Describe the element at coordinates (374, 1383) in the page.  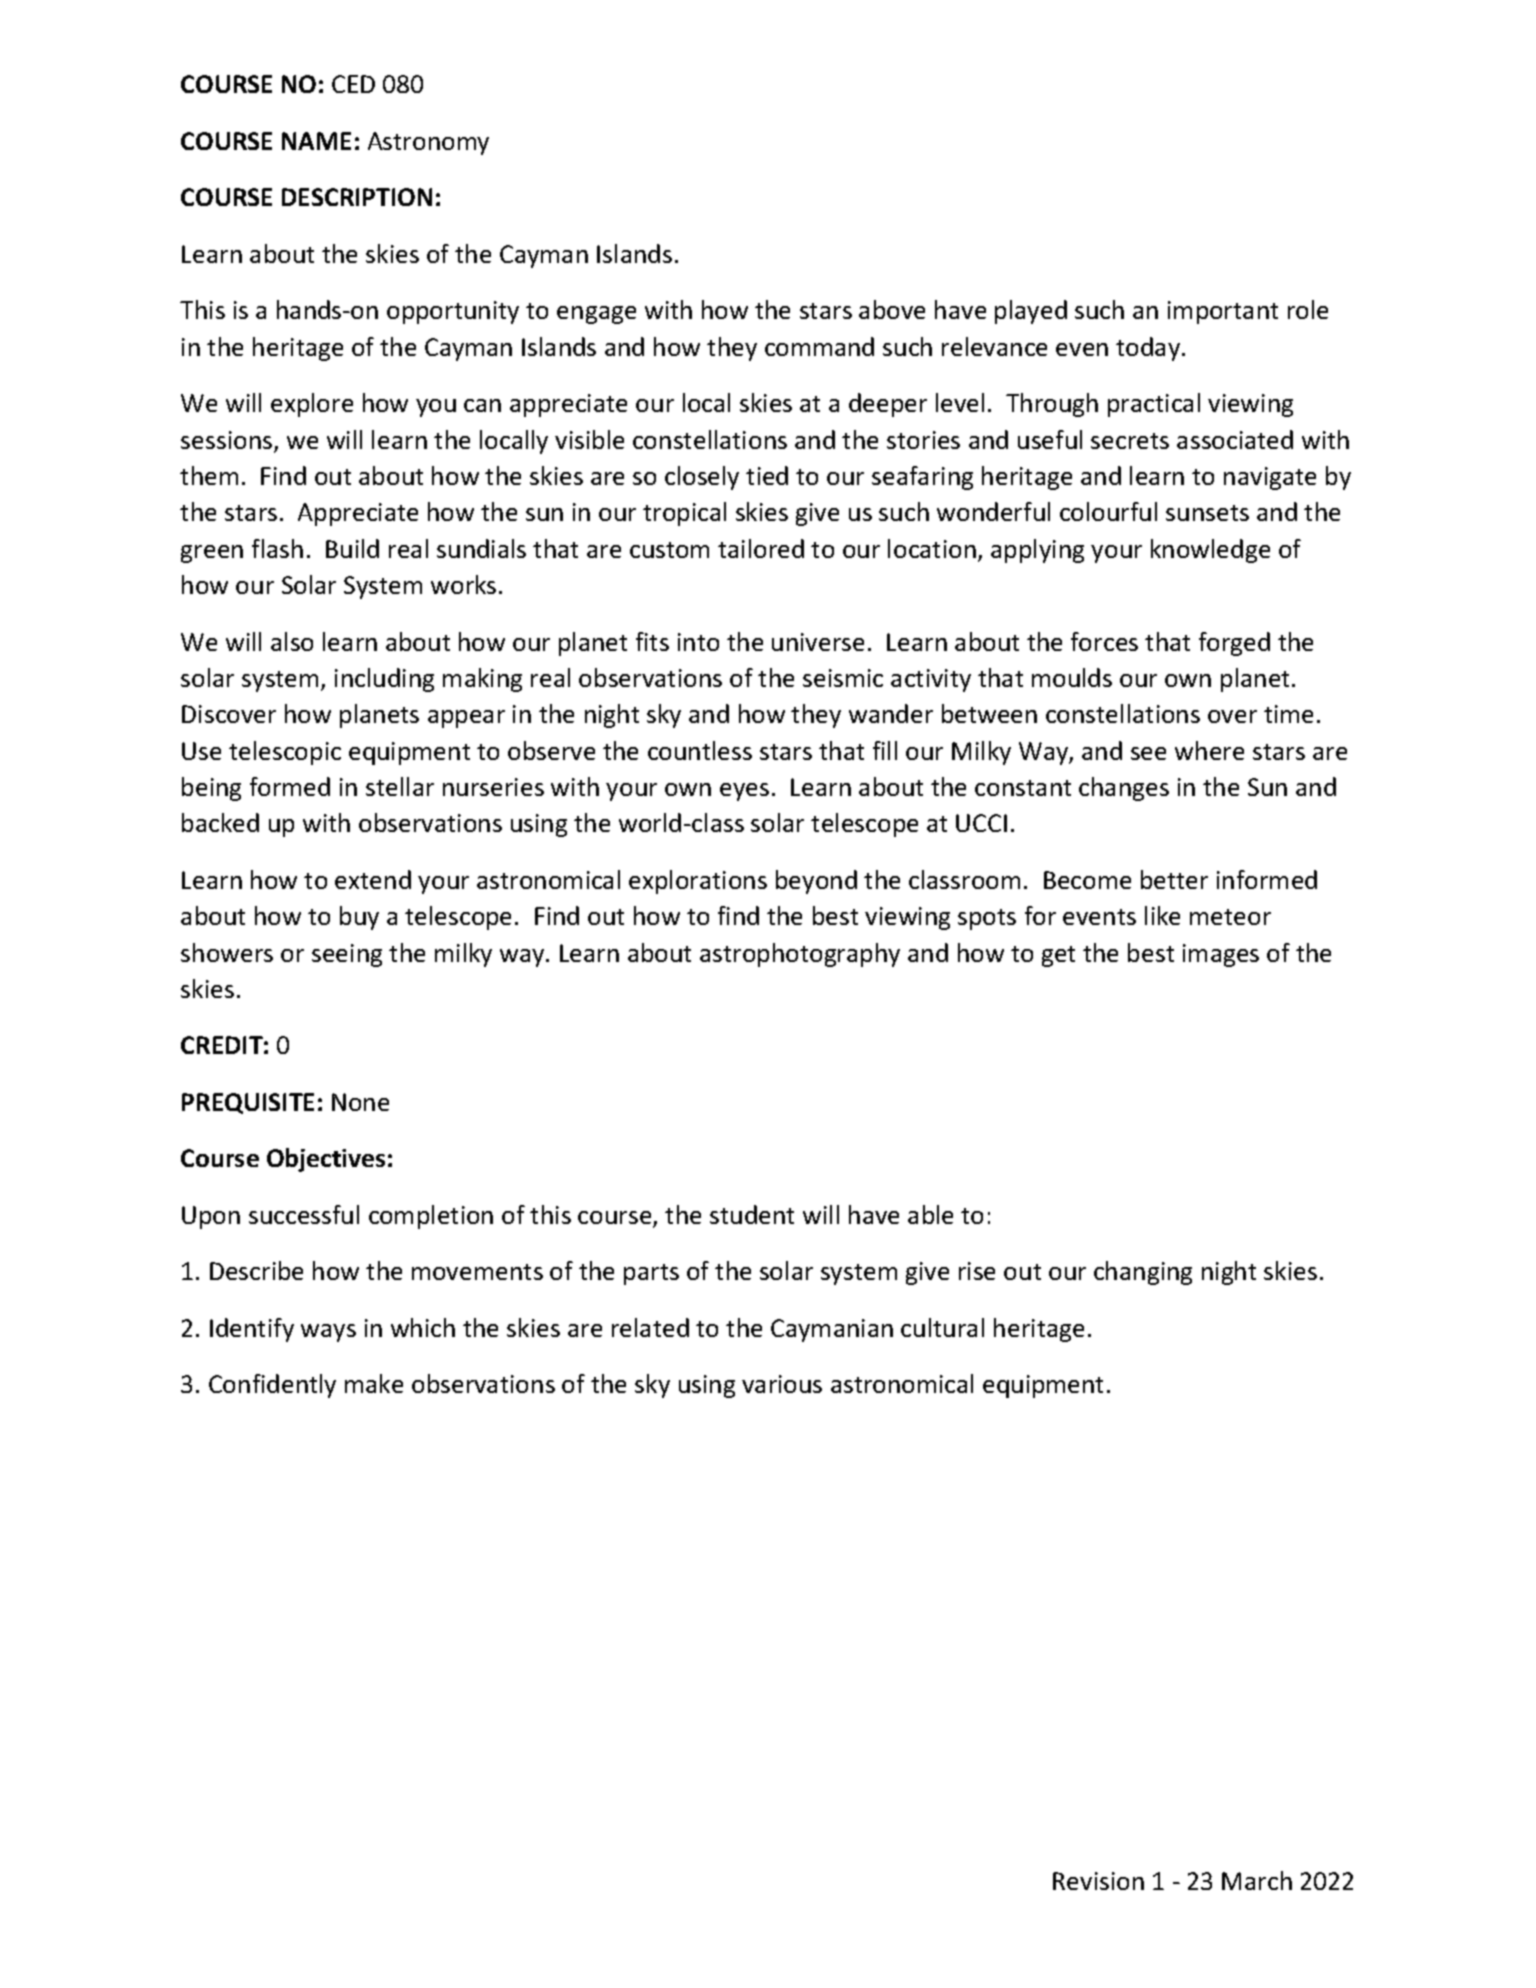
I see `make` at that location.
